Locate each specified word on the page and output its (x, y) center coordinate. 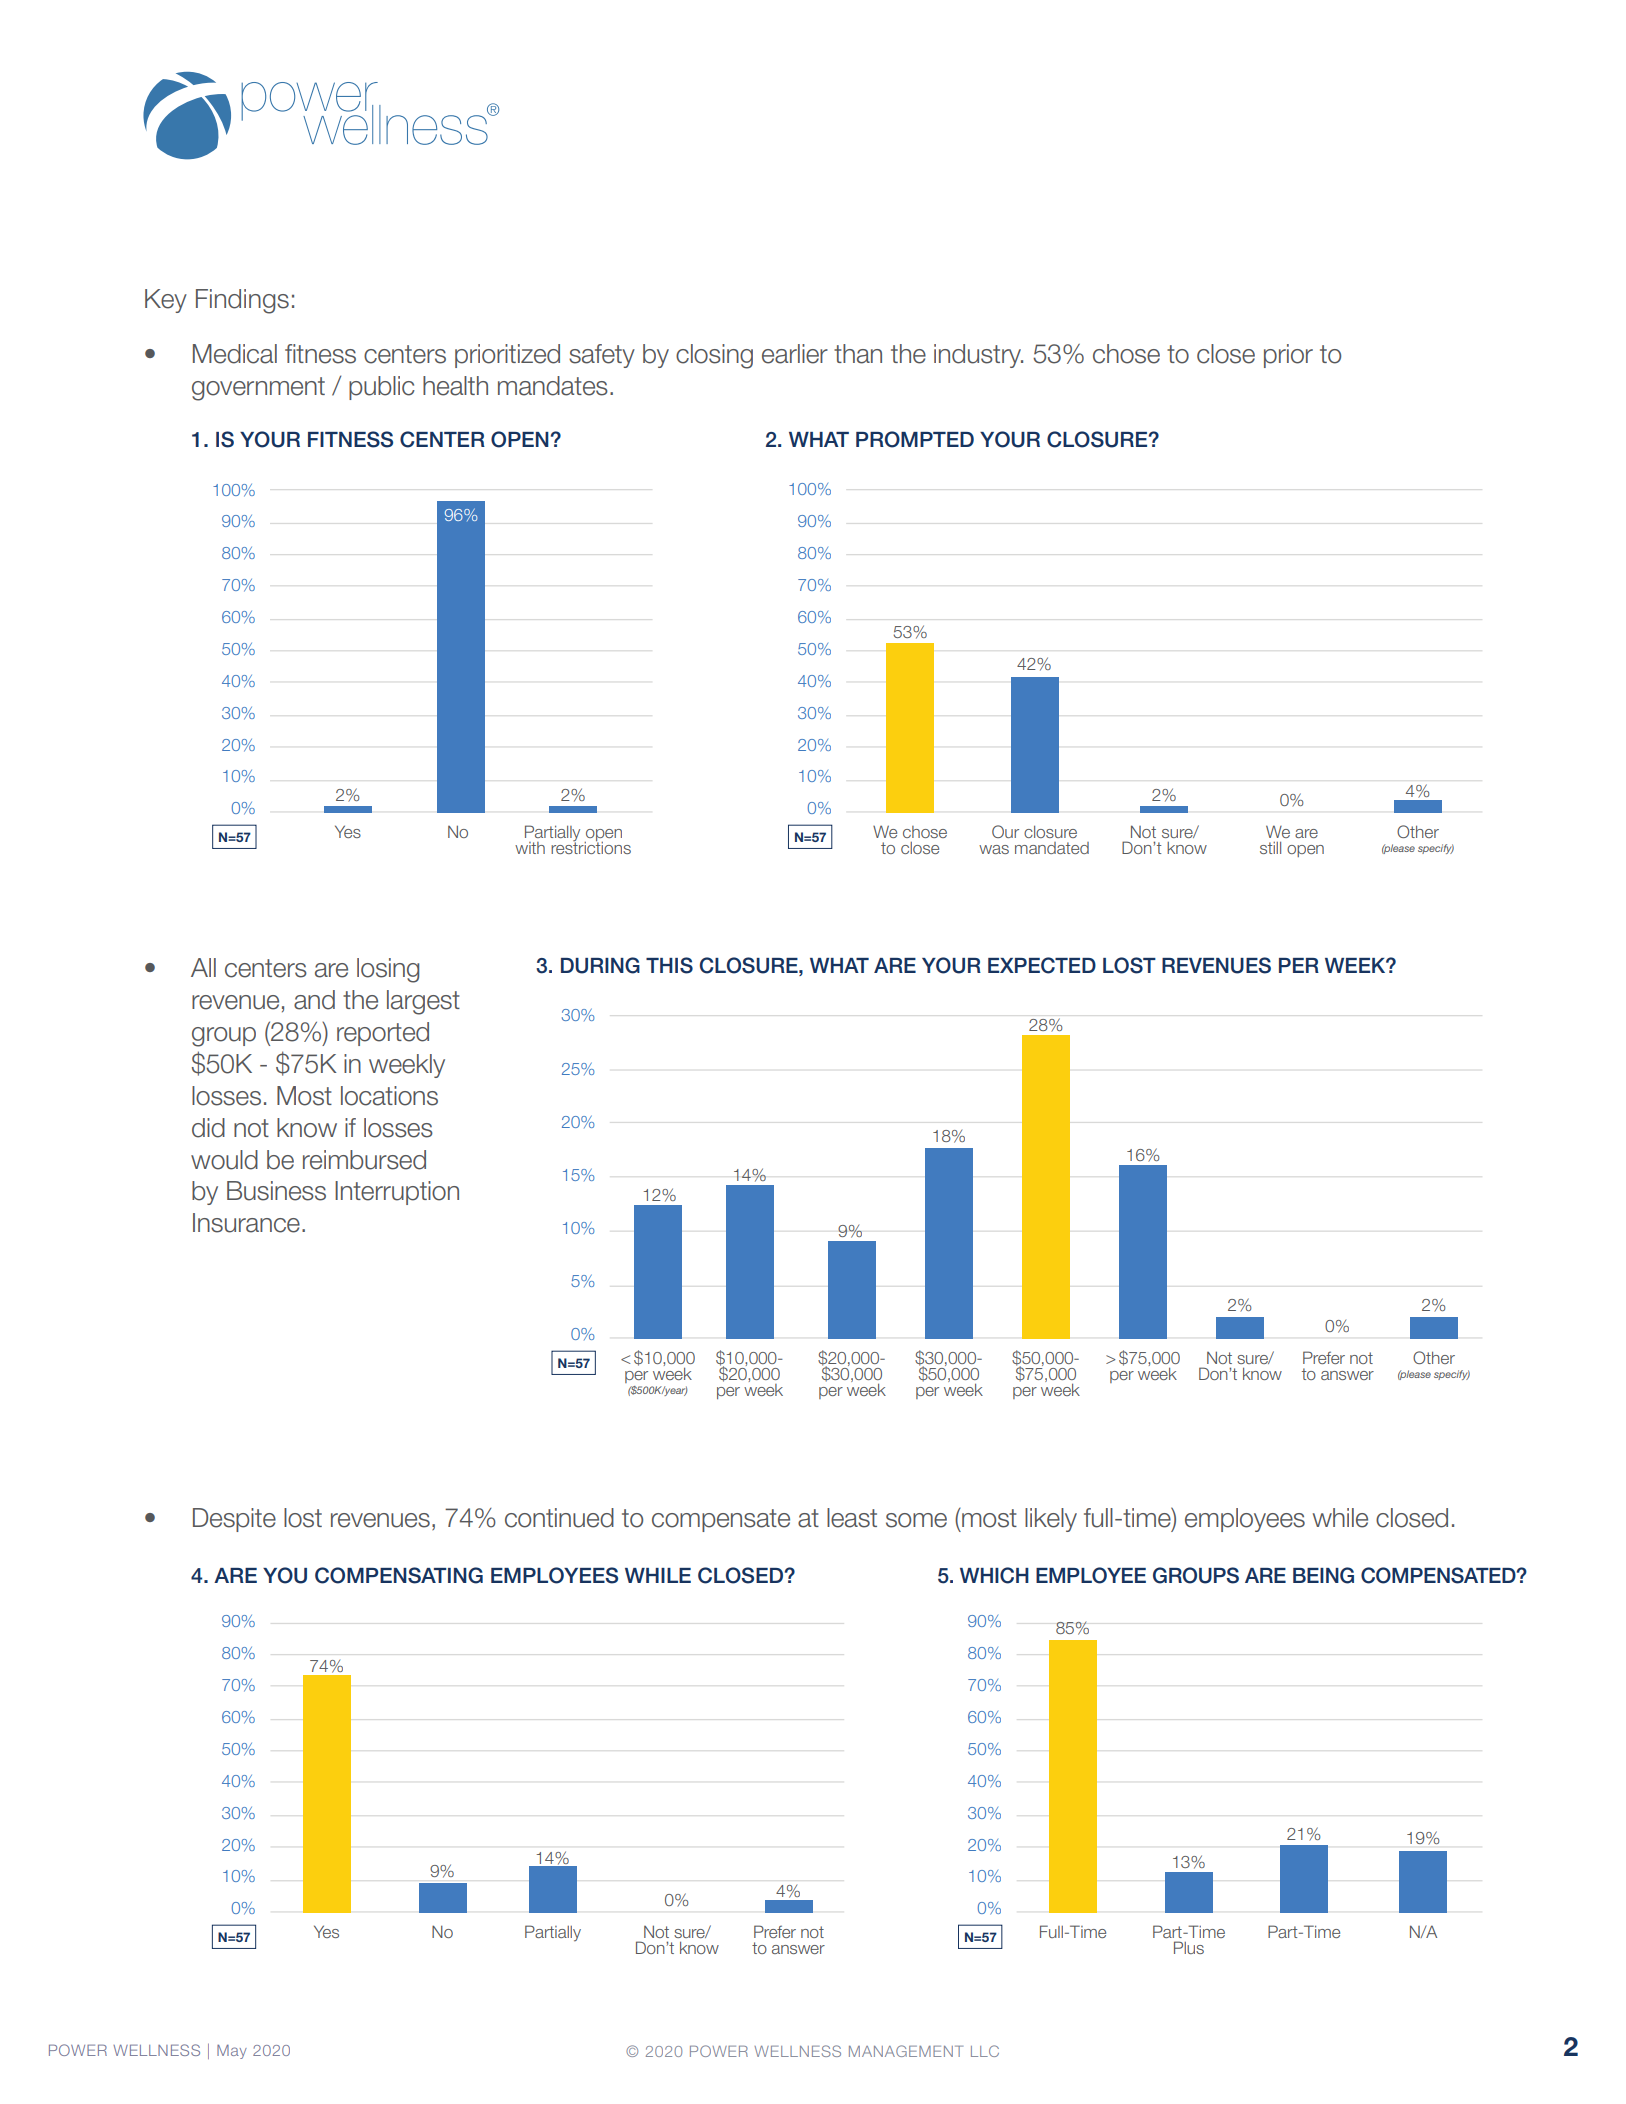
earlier (795, 354)
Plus (1189, 1947)
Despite (234, 1520)
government (258, 389)
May (232, 2052)
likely (1051, 1520)
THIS (669, 965)
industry (978, 356)
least (852, 1518)
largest (423, 1002)
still (1270, 848)
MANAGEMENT (906, 2051)
